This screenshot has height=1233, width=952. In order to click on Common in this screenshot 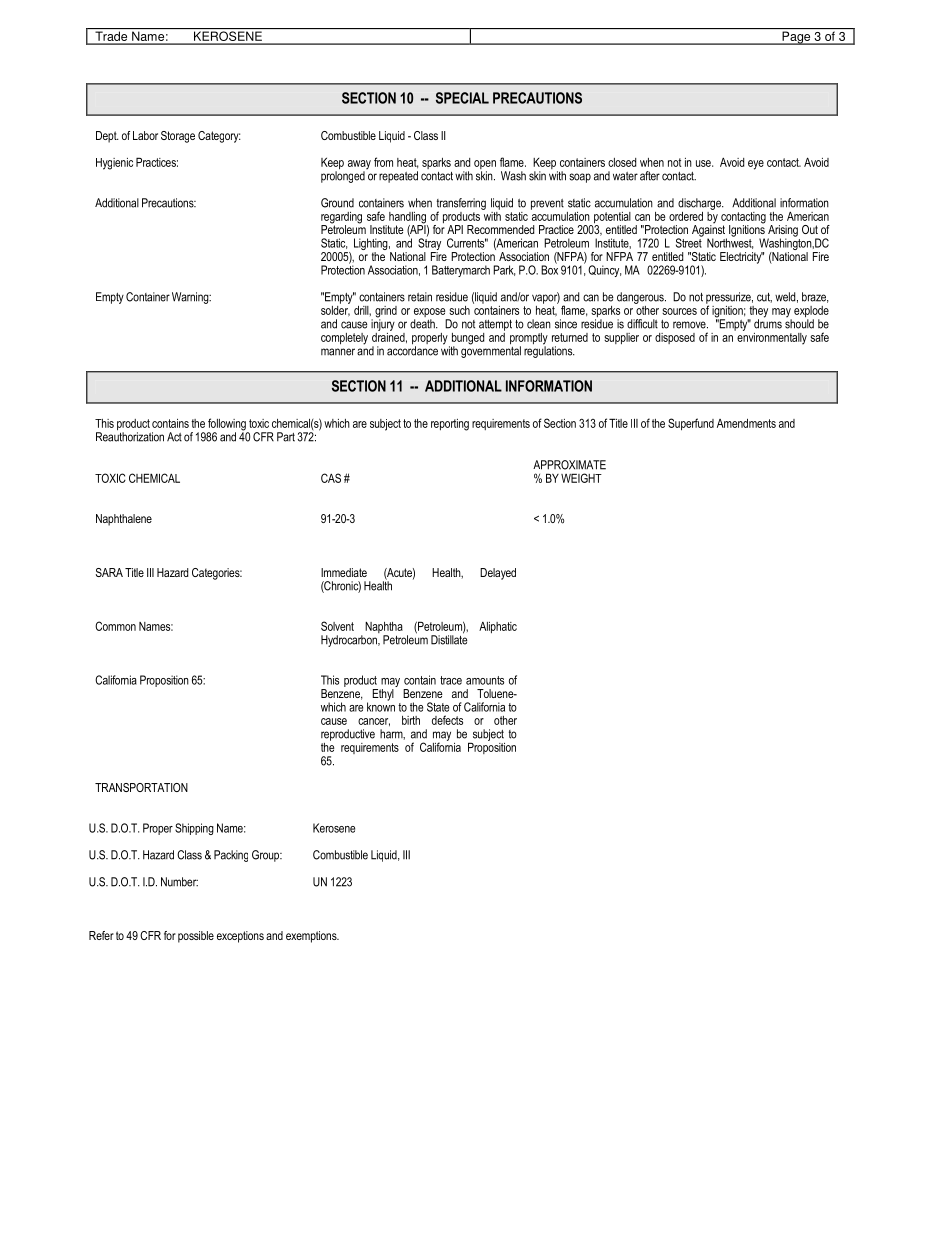, I will do `click(115, 626)`.
